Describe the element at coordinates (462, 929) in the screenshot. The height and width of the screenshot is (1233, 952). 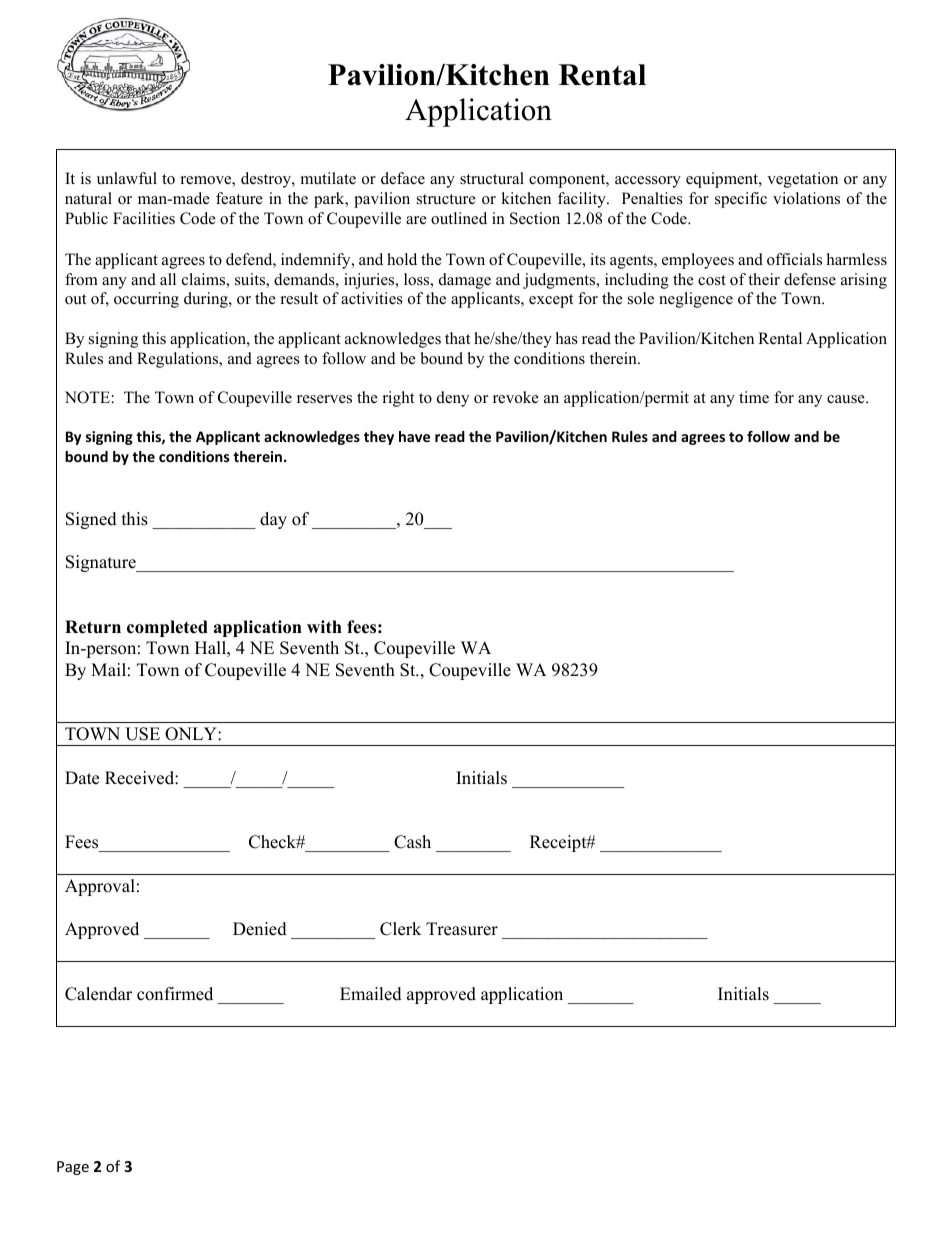
I see `Treasurer` at that location.
